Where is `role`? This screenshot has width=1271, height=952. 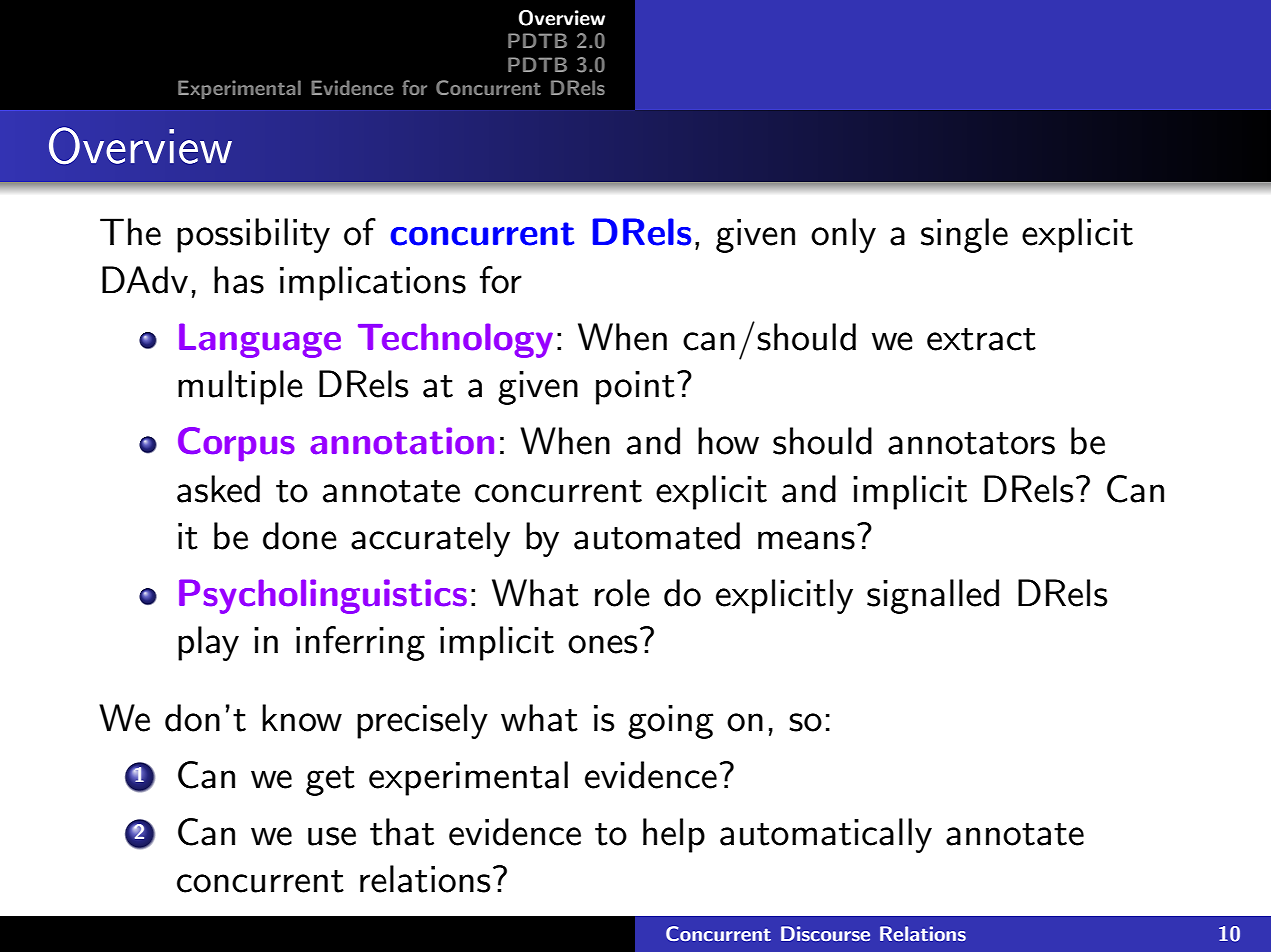 role is located at coordinates (622, 593).
